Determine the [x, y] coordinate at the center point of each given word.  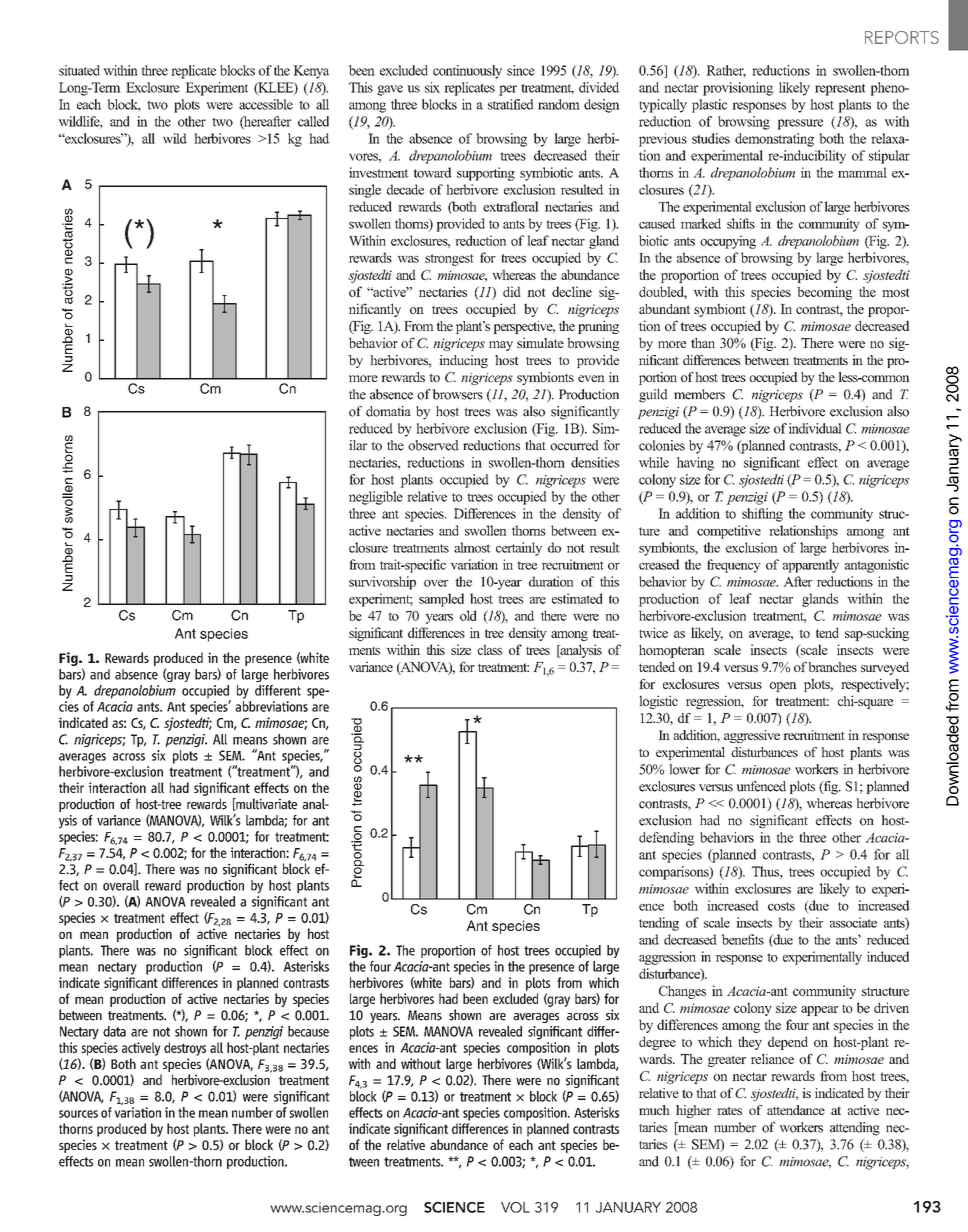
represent [840, 90]
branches [833, 667]
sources [78, 1114]
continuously [467, 72]
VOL [515, 1207]
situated [79, 70]
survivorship [382, 583]
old [468, 615]
